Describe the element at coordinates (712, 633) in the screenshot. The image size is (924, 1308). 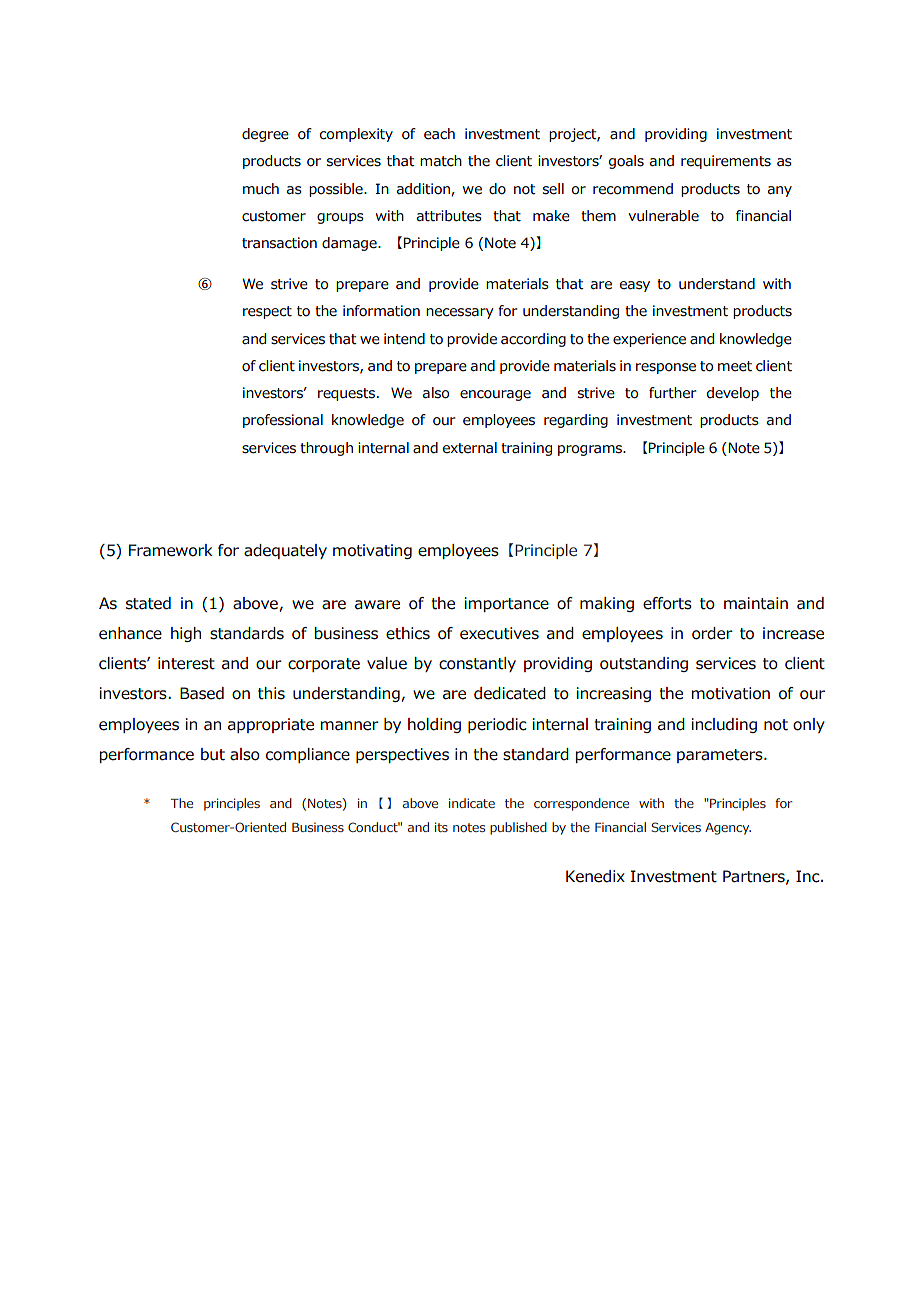
I see `order` at that location.
